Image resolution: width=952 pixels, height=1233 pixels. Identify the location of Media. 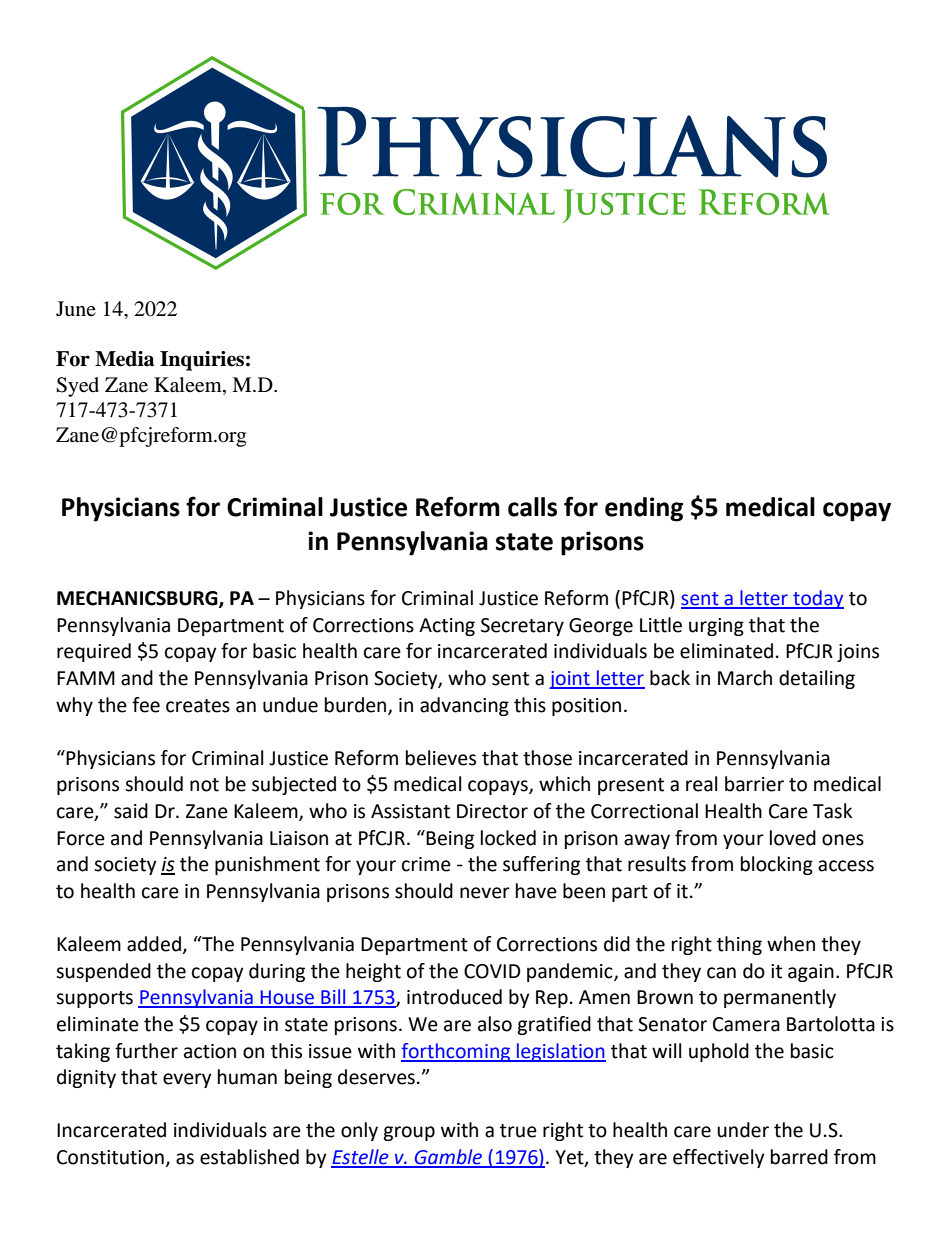
(124, 359).
